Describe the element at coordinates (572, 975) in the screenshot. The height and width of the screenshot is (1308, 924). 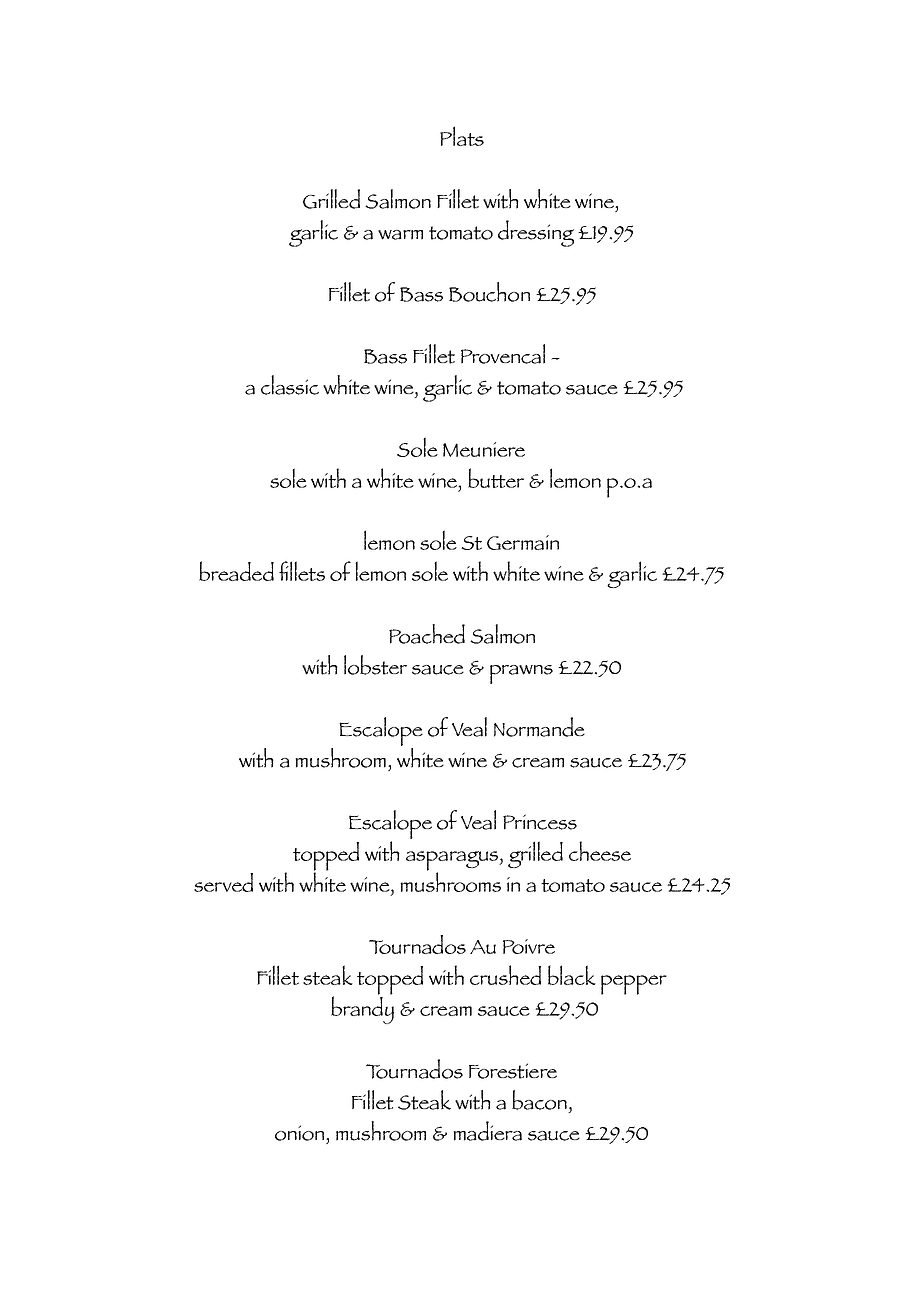
I see `black` at that location.
